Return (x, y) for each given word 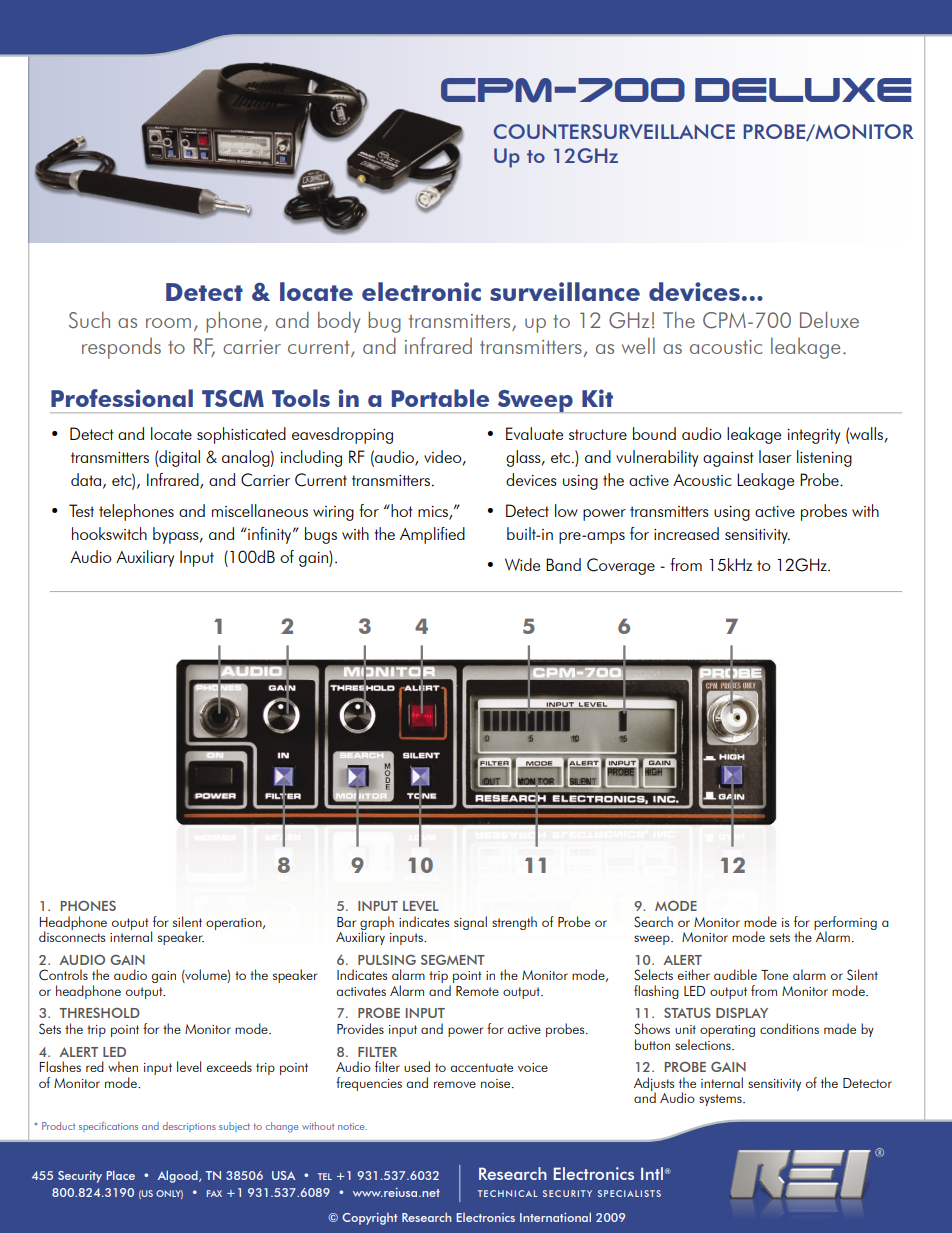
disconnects (72, 935)
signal (470, 923)
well (638, 346)
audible (735, 974)
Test (81, 510)
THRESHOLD (99, 1012)
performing (845, 924)
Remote (477, 991)
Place (120, 1175)
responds (121, 348)
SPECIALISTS (629, 1193)
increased (686, 533)
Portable (440, 398)
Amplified (432, 535)
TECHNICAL (508, 1193)
